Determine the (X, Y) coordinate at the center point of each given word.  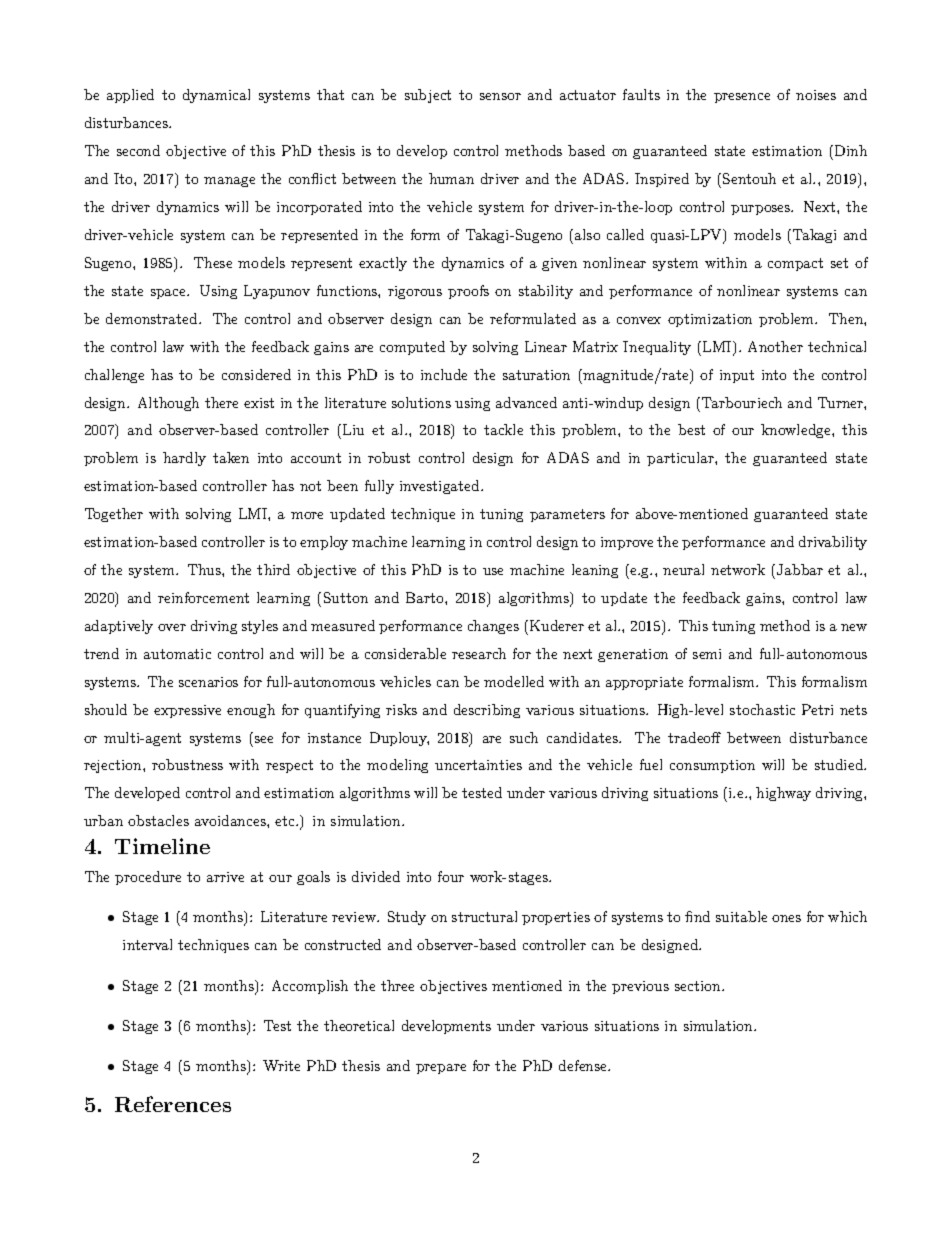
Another (775, 346)
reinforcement (203, 597)
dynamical (216, 96)
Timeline (162, 846)
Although (168, 404)
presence (742, 98)
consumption (712, 766)
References (173, 1104)
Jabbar (798, 569)
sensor (500, 96)
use (493, 571)
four (451, 876)
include (444, 374)
